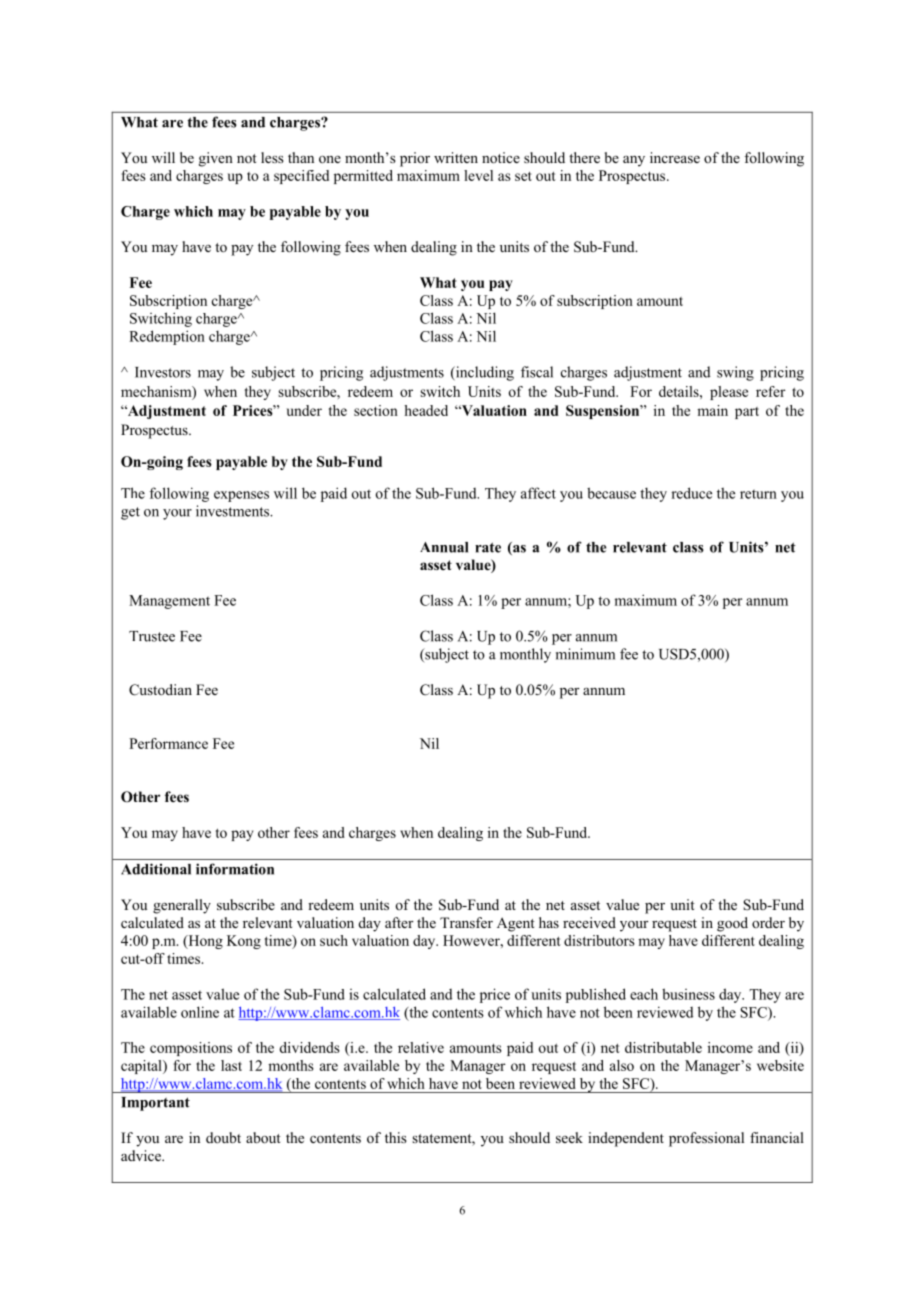 The height and width of the image is (1308, 924). Describe the element at coordinates (732, 924) in the image. I see `good` at that location.
